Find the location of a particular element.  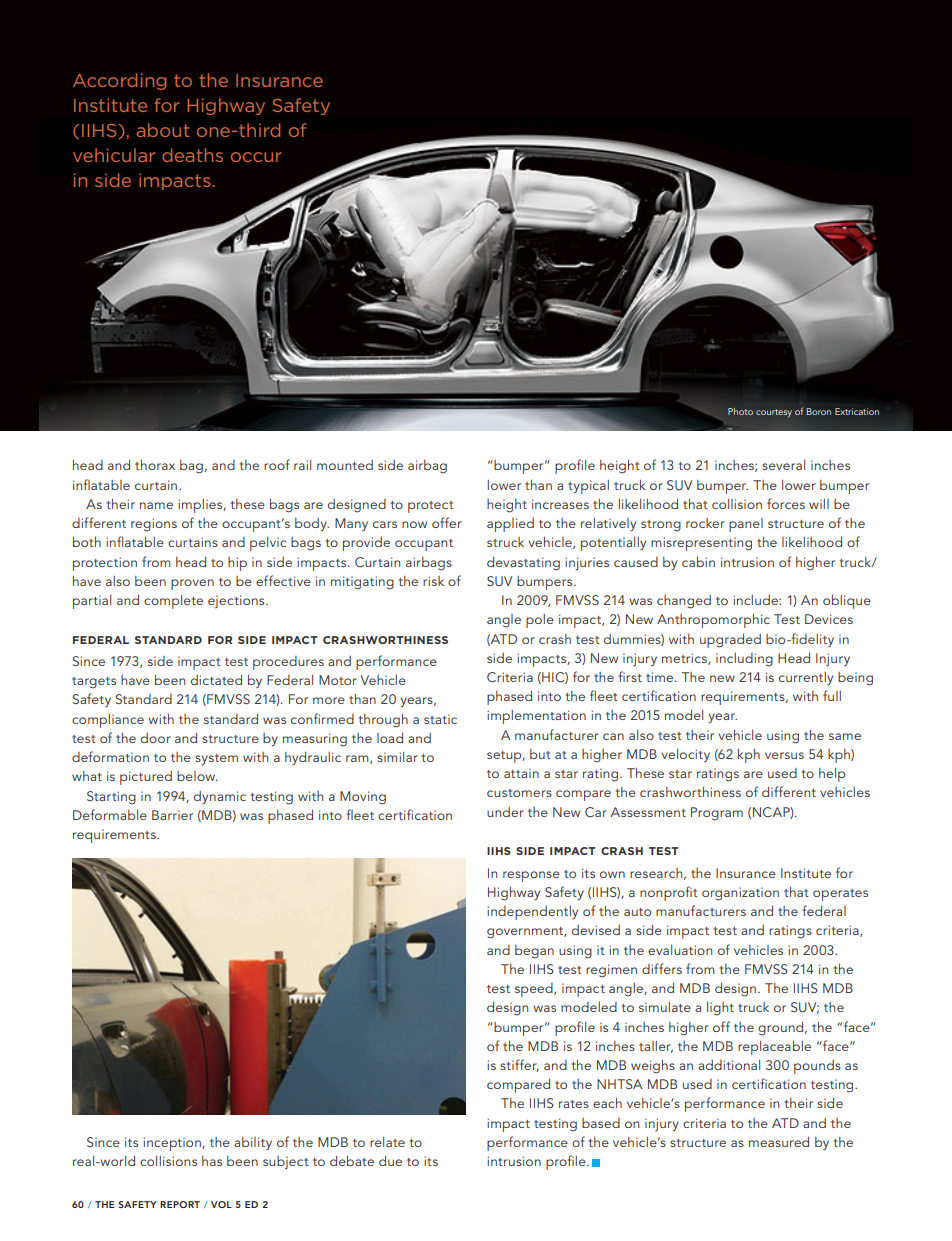

occur is located at coordinates (256, 157).
